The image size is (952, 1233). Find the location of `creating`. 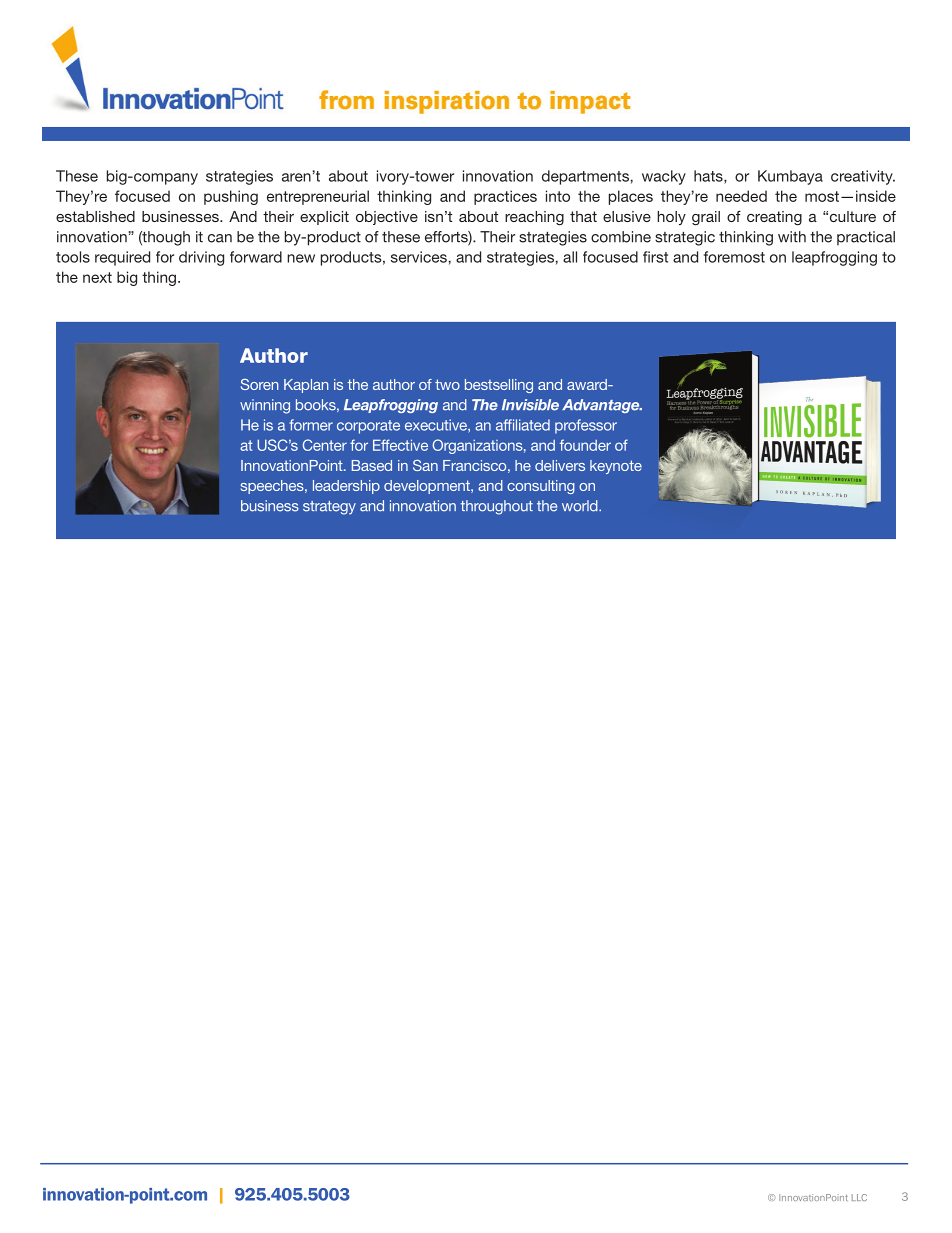

creating is located at coordinates (774, 218).
